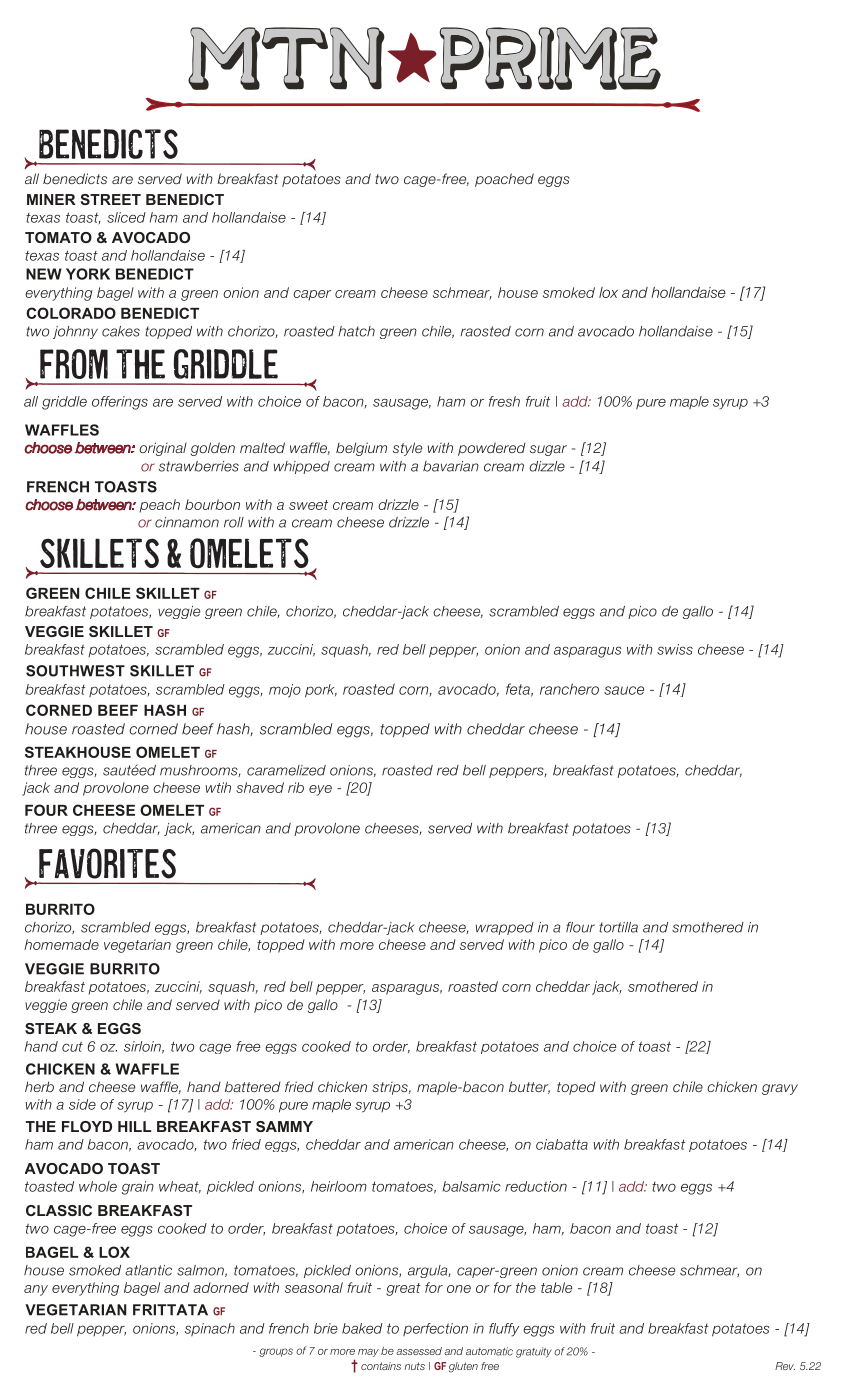 This page has width=849, height=1400. I want to click on perfection, so click(435, 1329).
